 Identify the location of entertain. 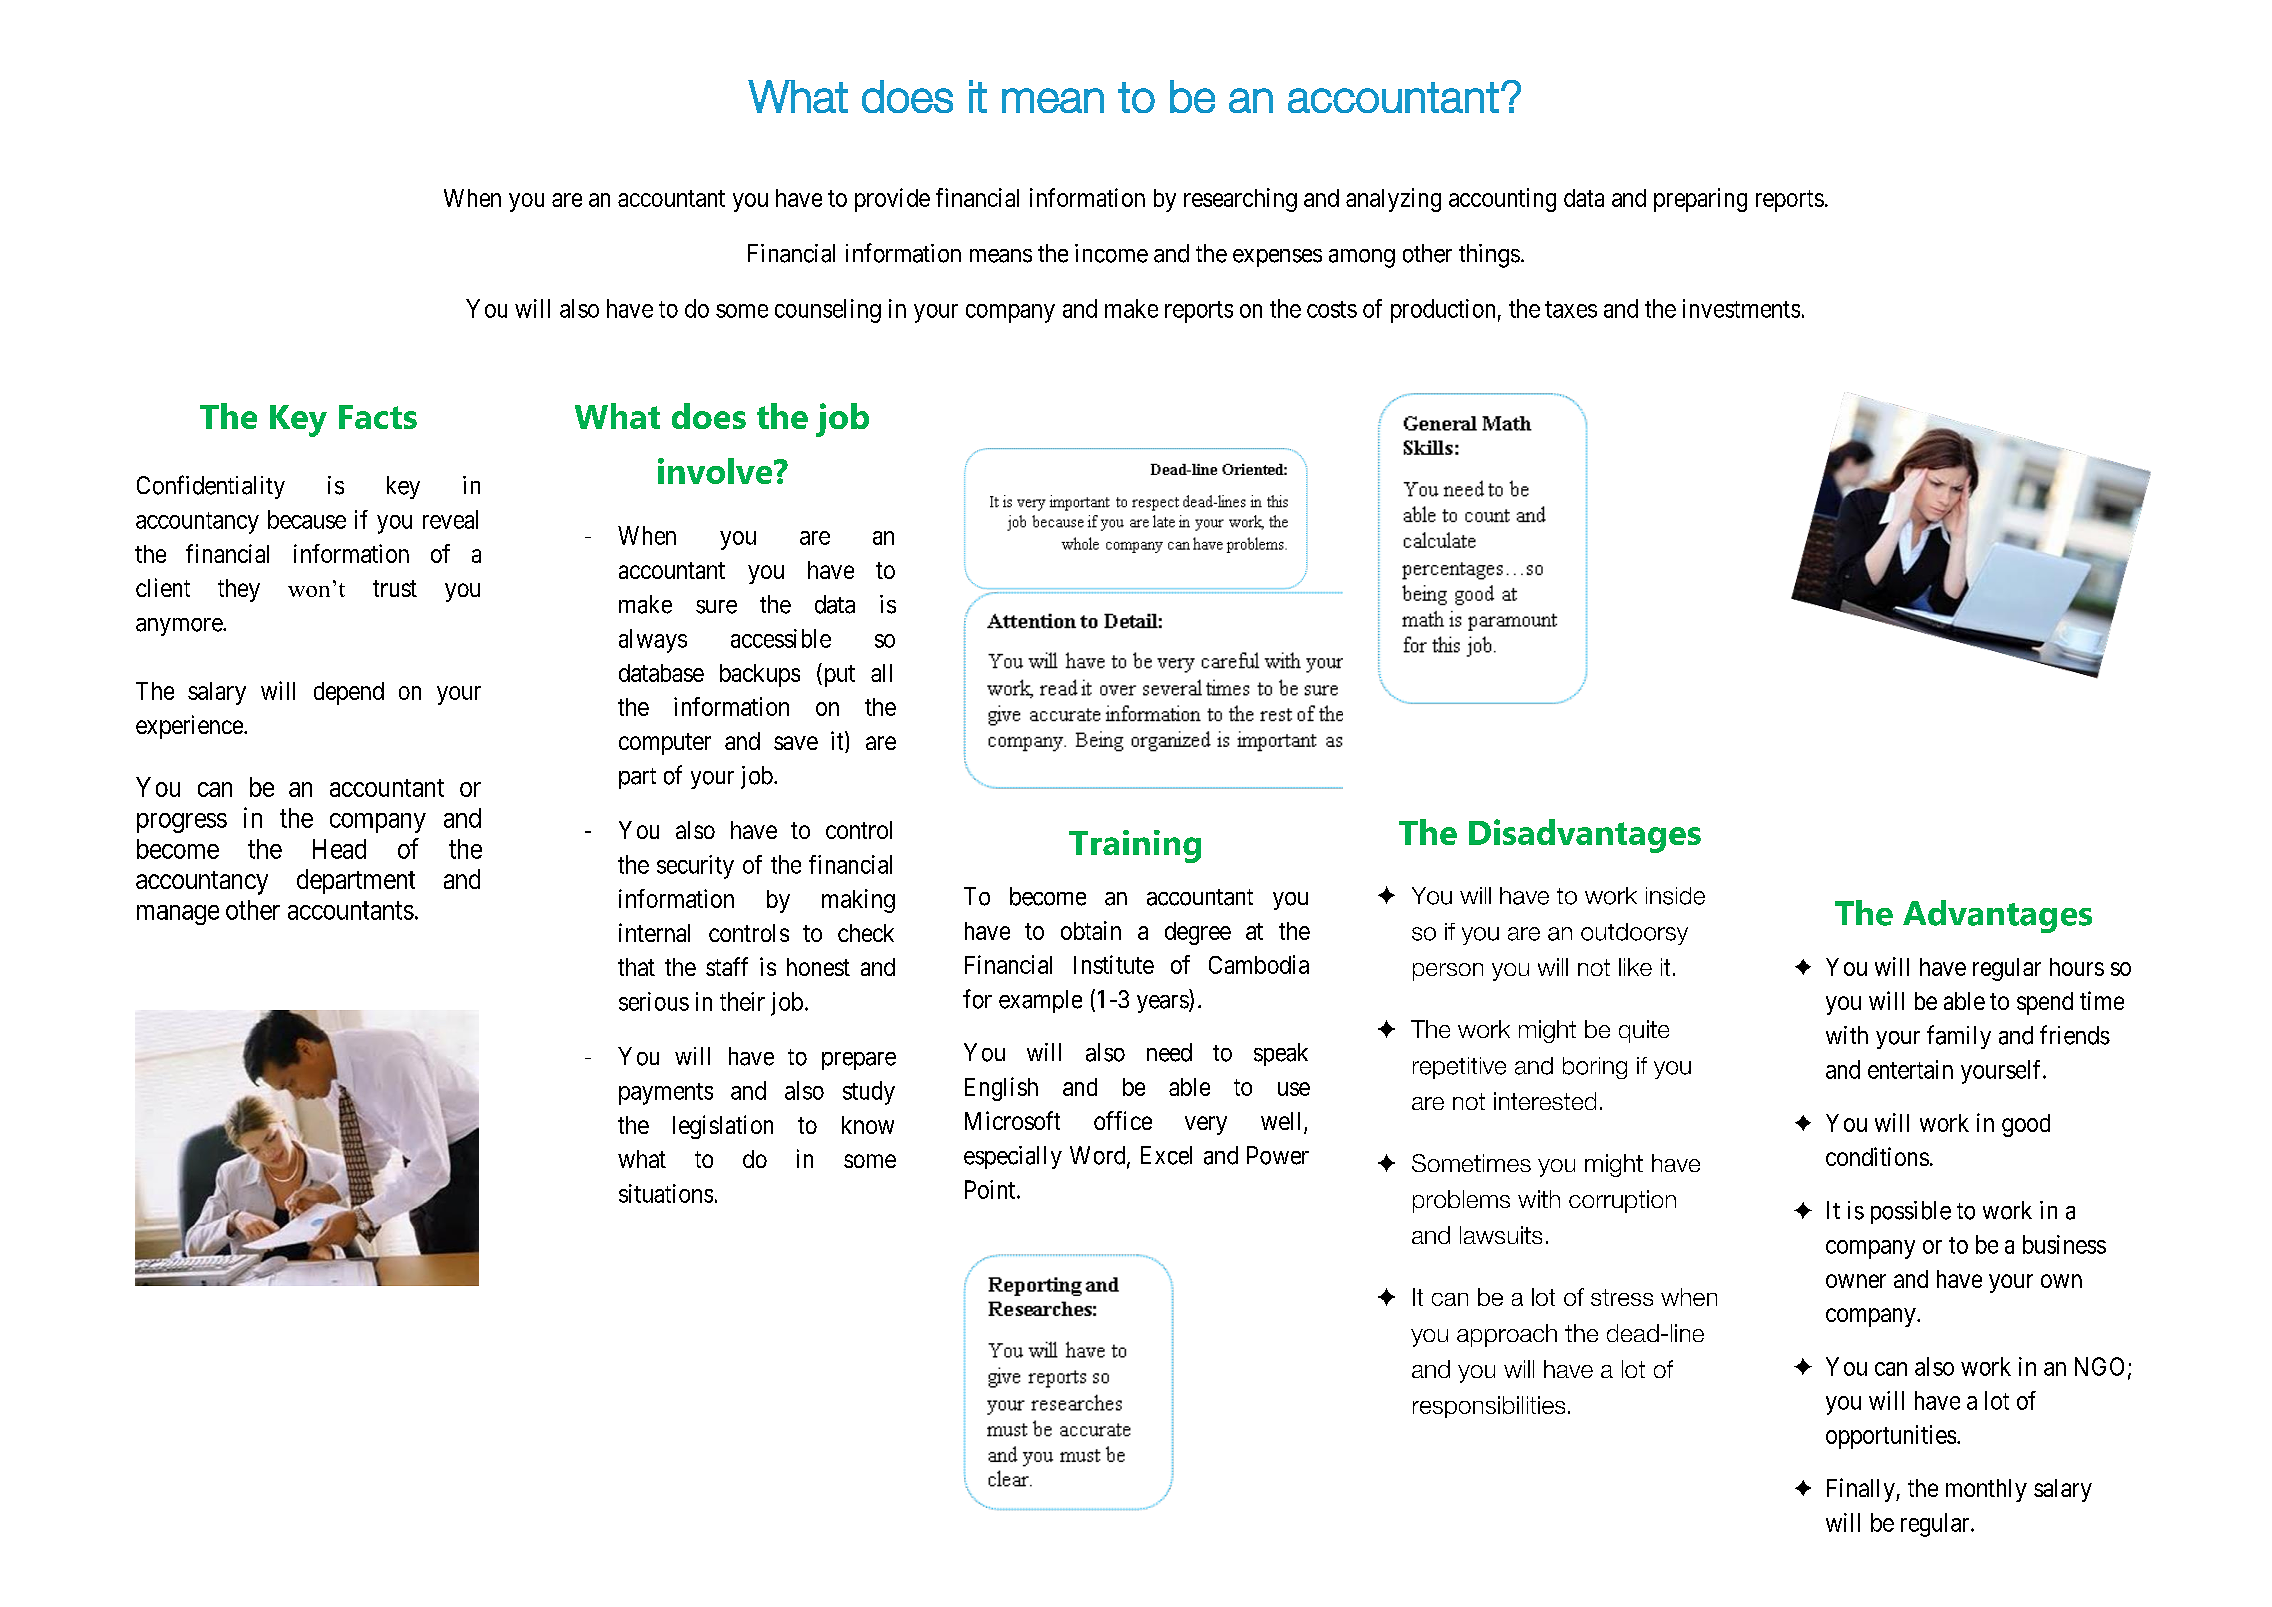
(1910, 1069).
